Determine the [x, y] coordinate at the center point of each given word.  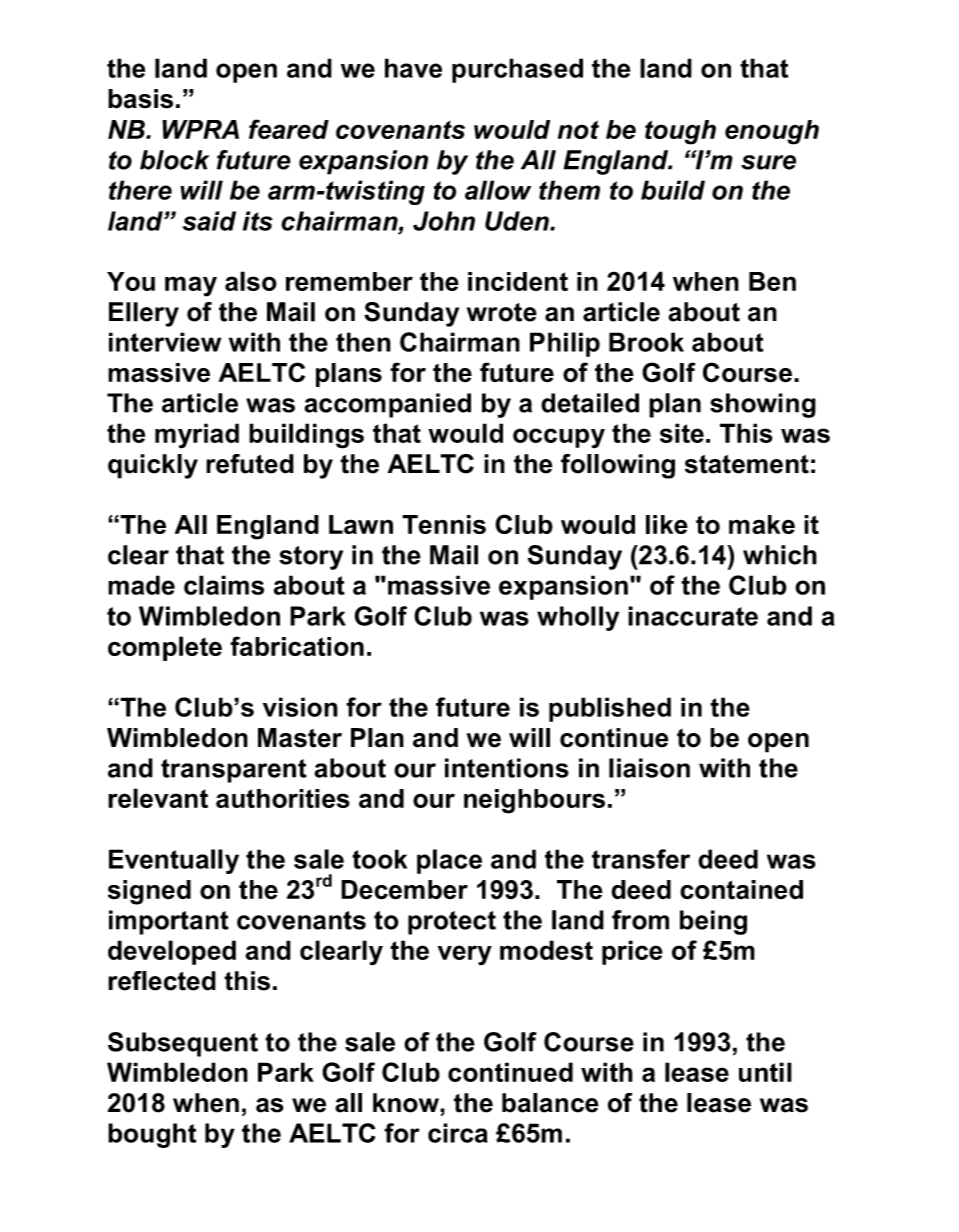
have [413, 68]
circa [458, 1133]
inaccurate [693, 616]
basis [140, 99]
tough [680, 132]
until [765, 1072]
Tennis [444, 524]
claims [224, 585]
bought [152, 1135]
